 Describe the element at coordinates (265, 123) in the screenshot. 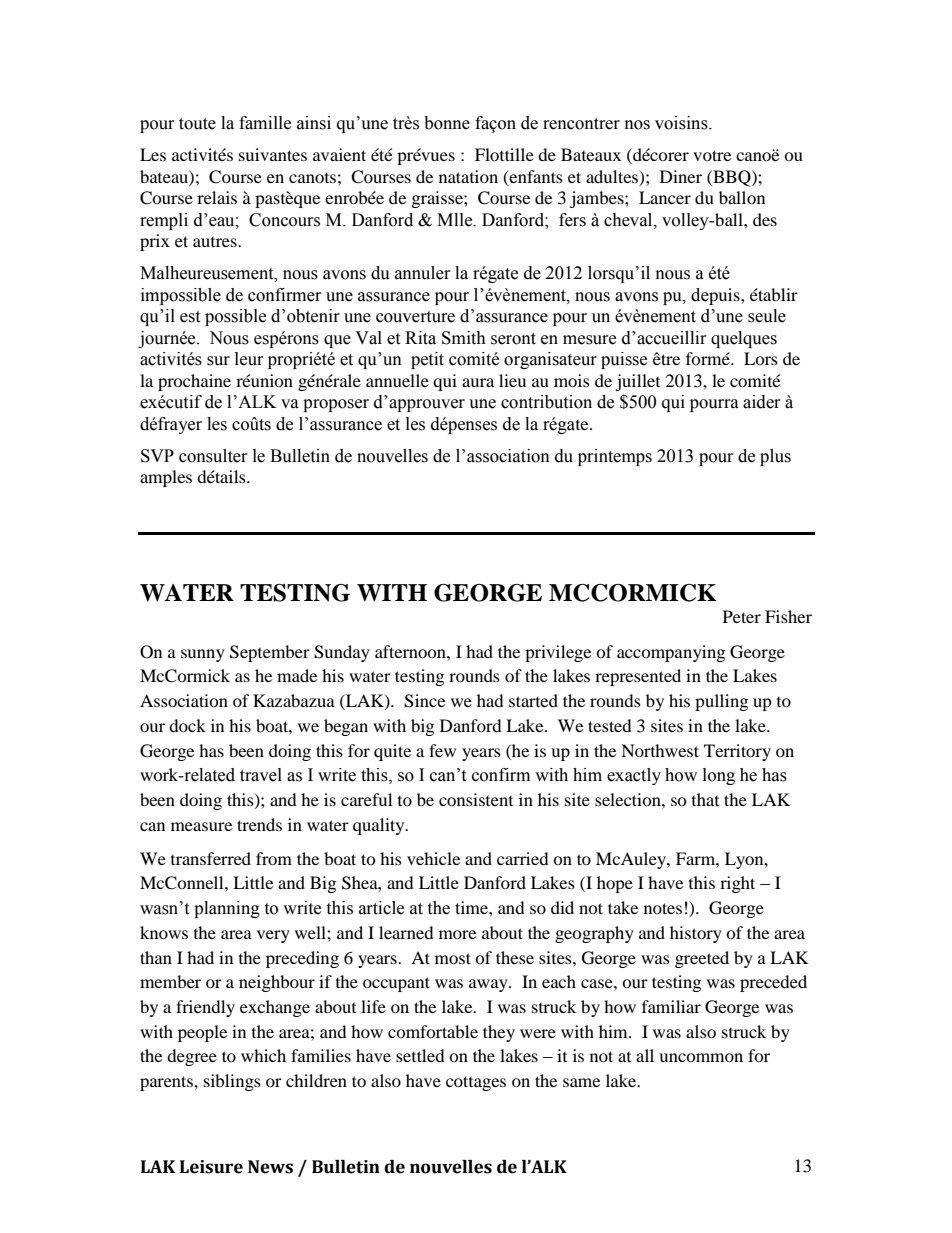

I see `famille` at that location.
